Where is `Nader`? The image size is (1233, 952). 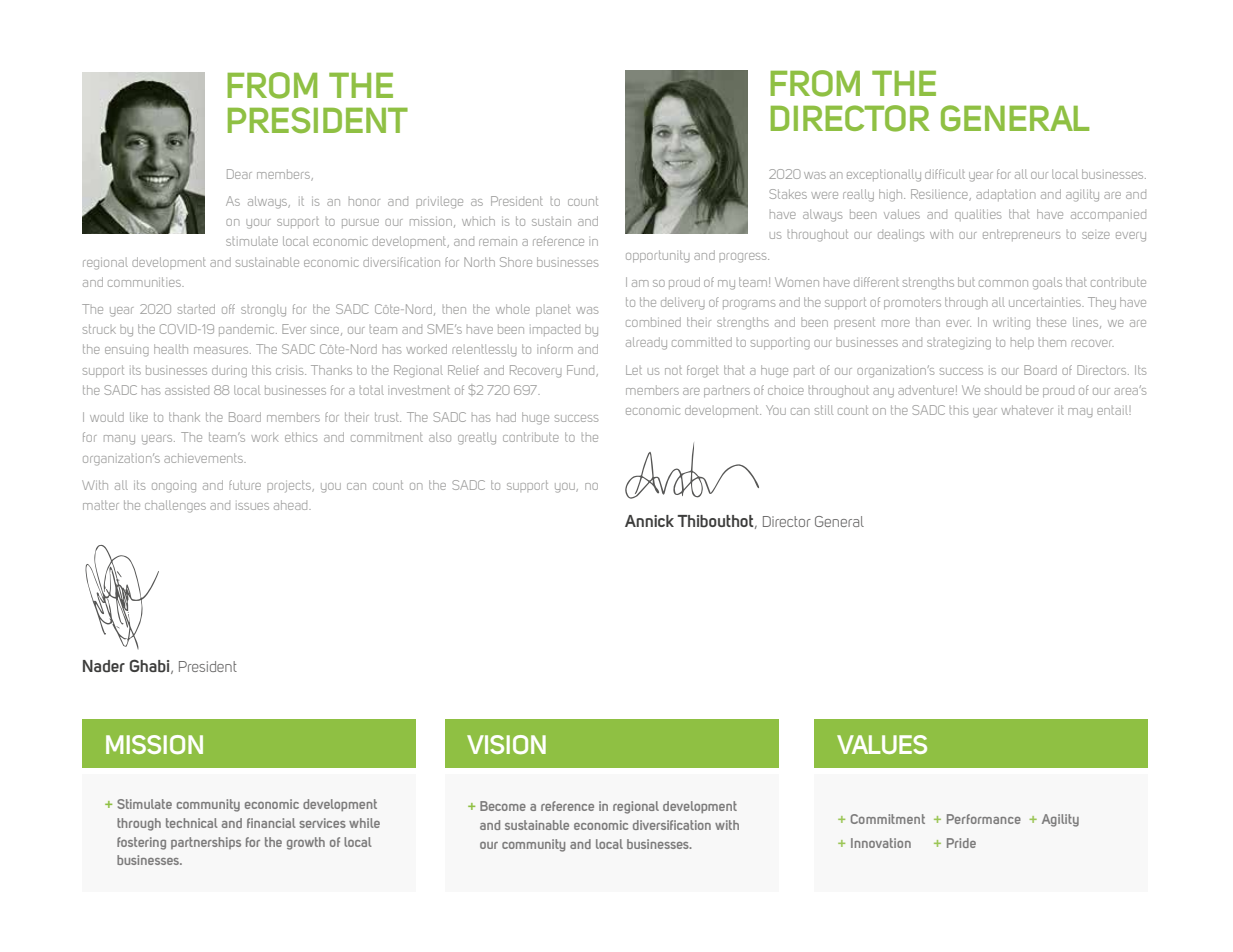
Nader is located at coordinates (104, 666).
